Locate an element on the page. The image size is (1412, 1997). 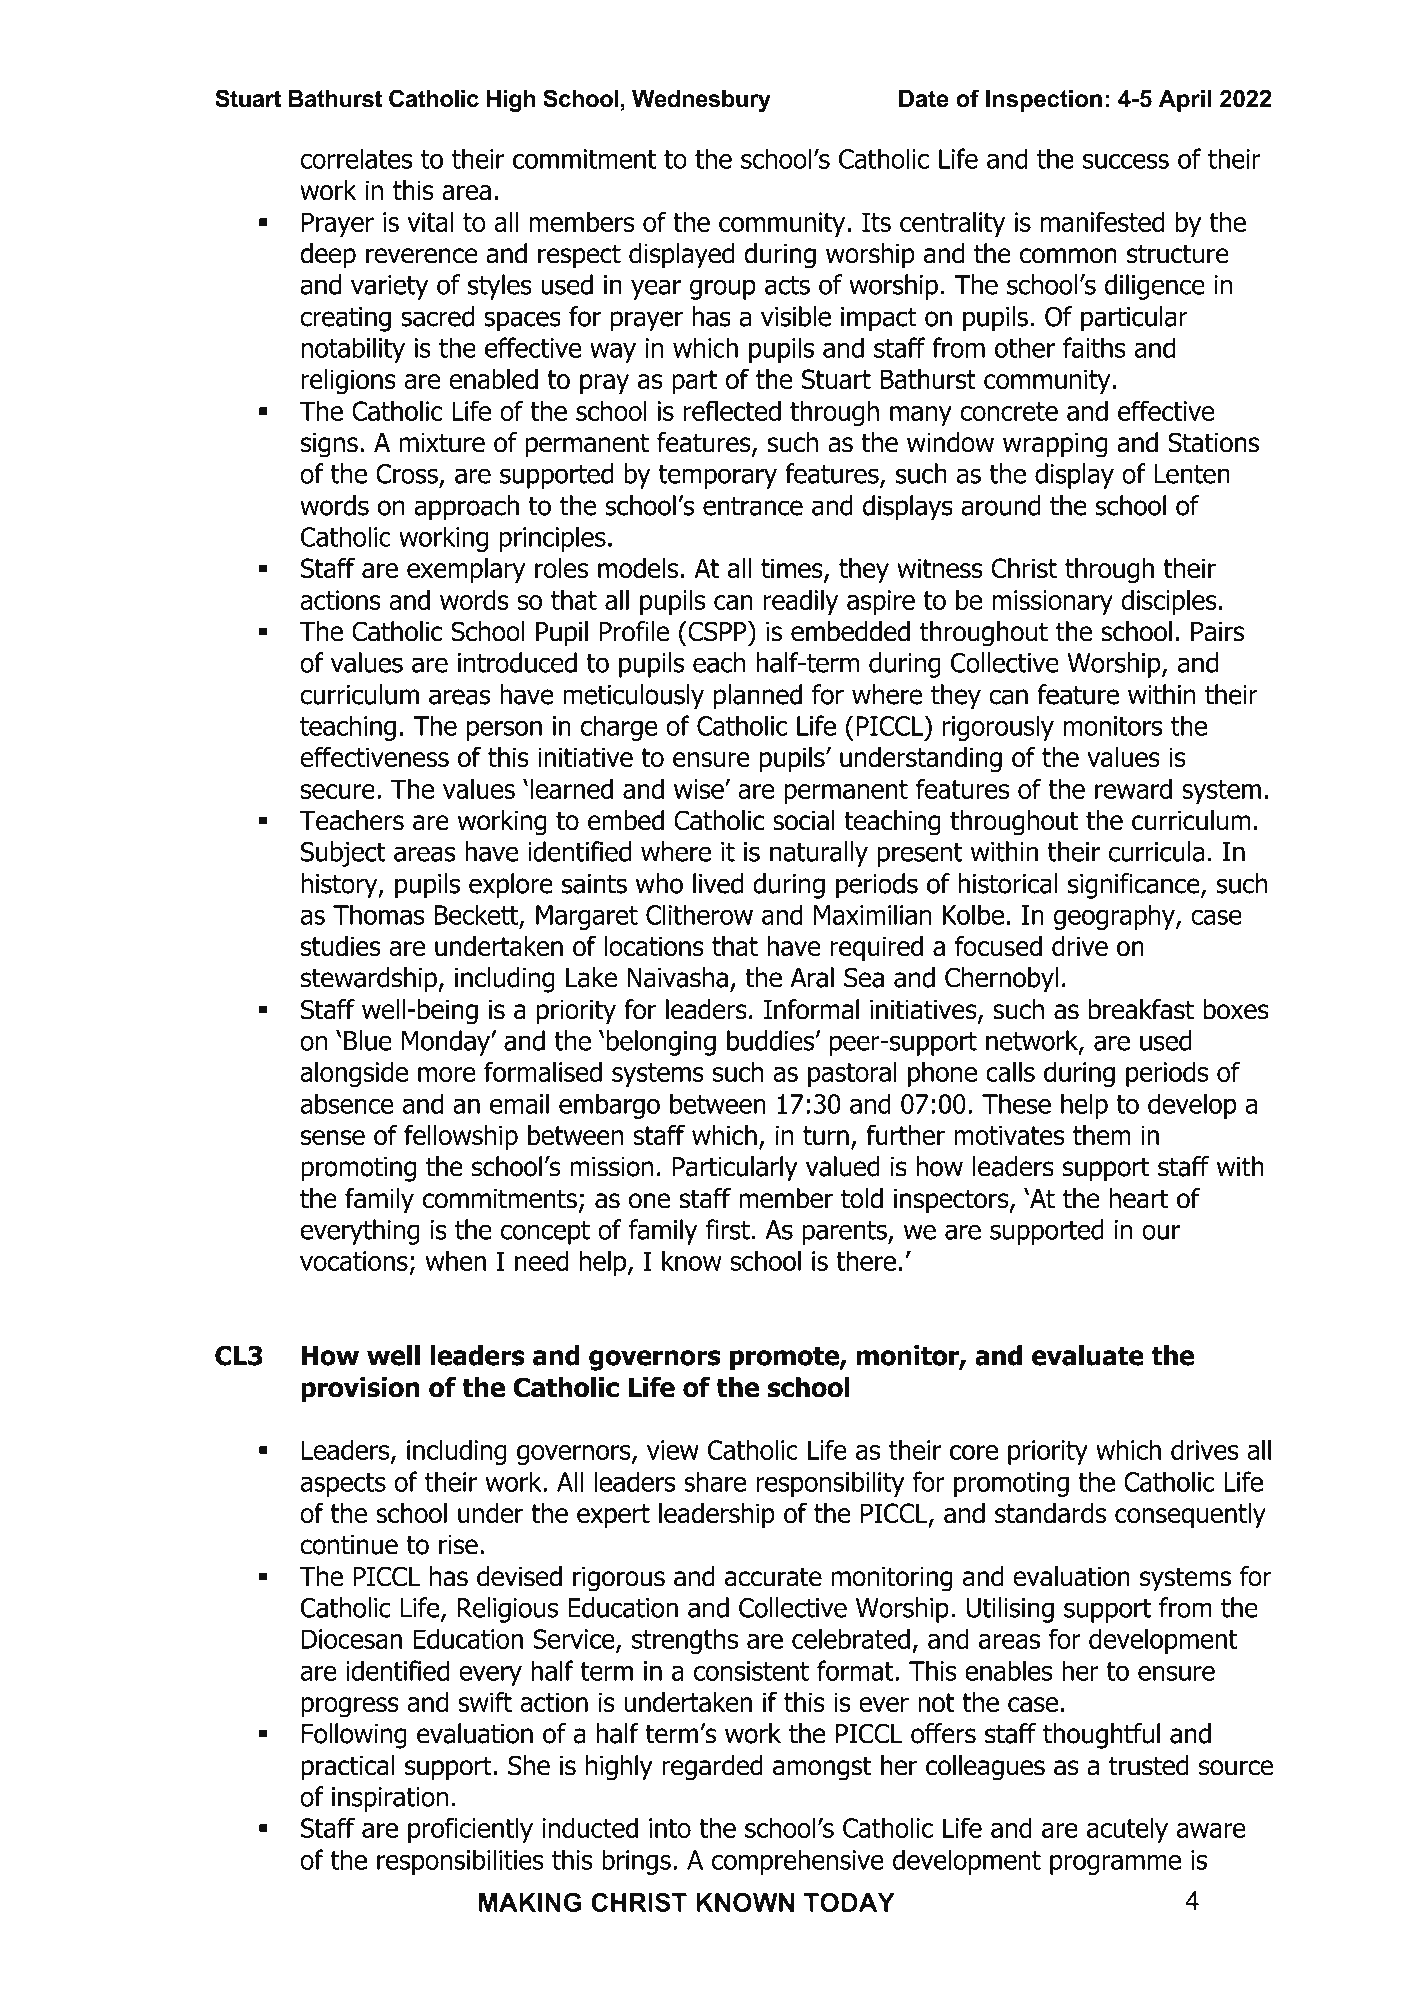
social is located at coordinates (804, 820).
